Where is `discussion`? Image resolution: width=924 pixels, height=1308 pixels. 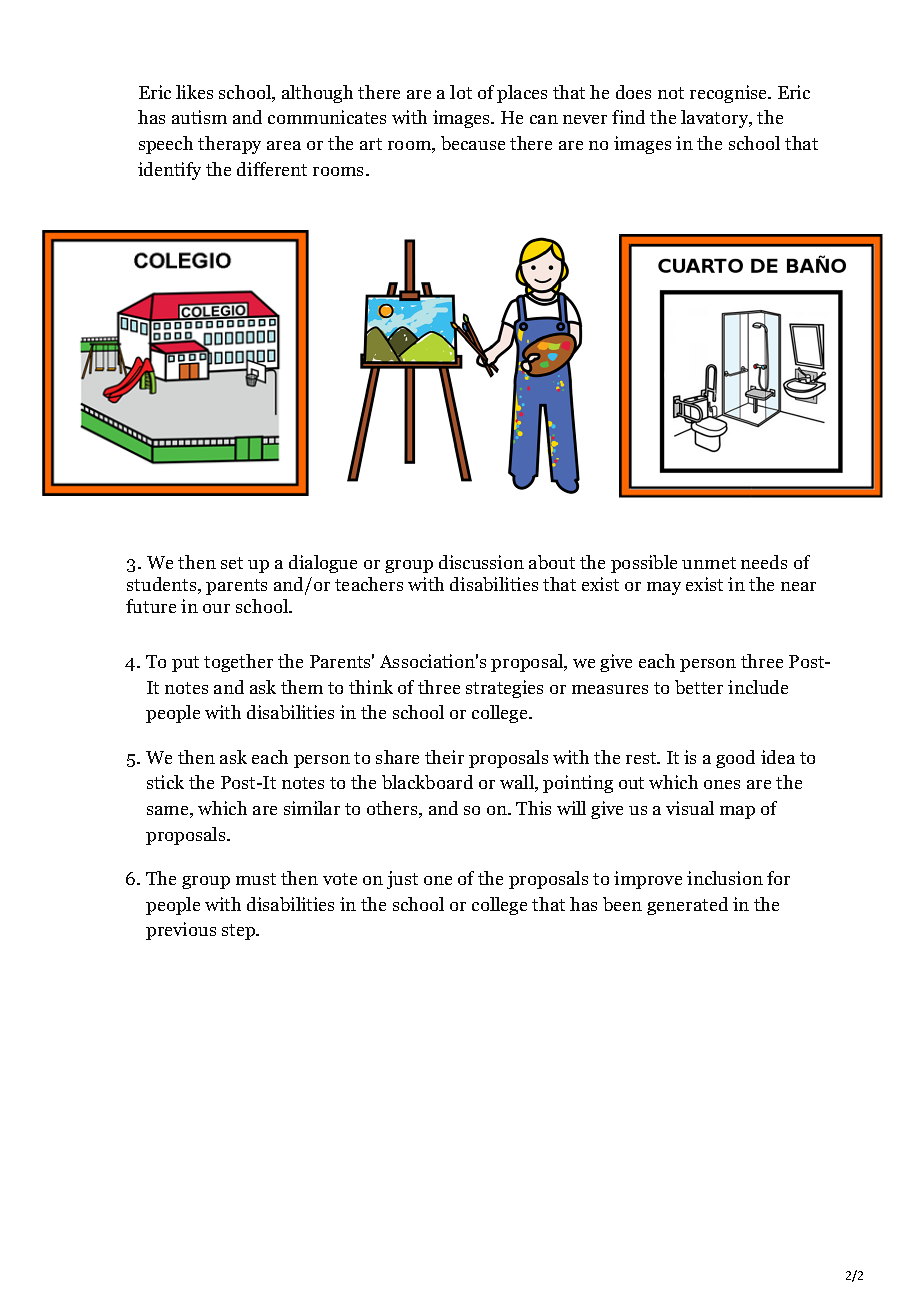 discussion is located at coordinates (481, 562).
